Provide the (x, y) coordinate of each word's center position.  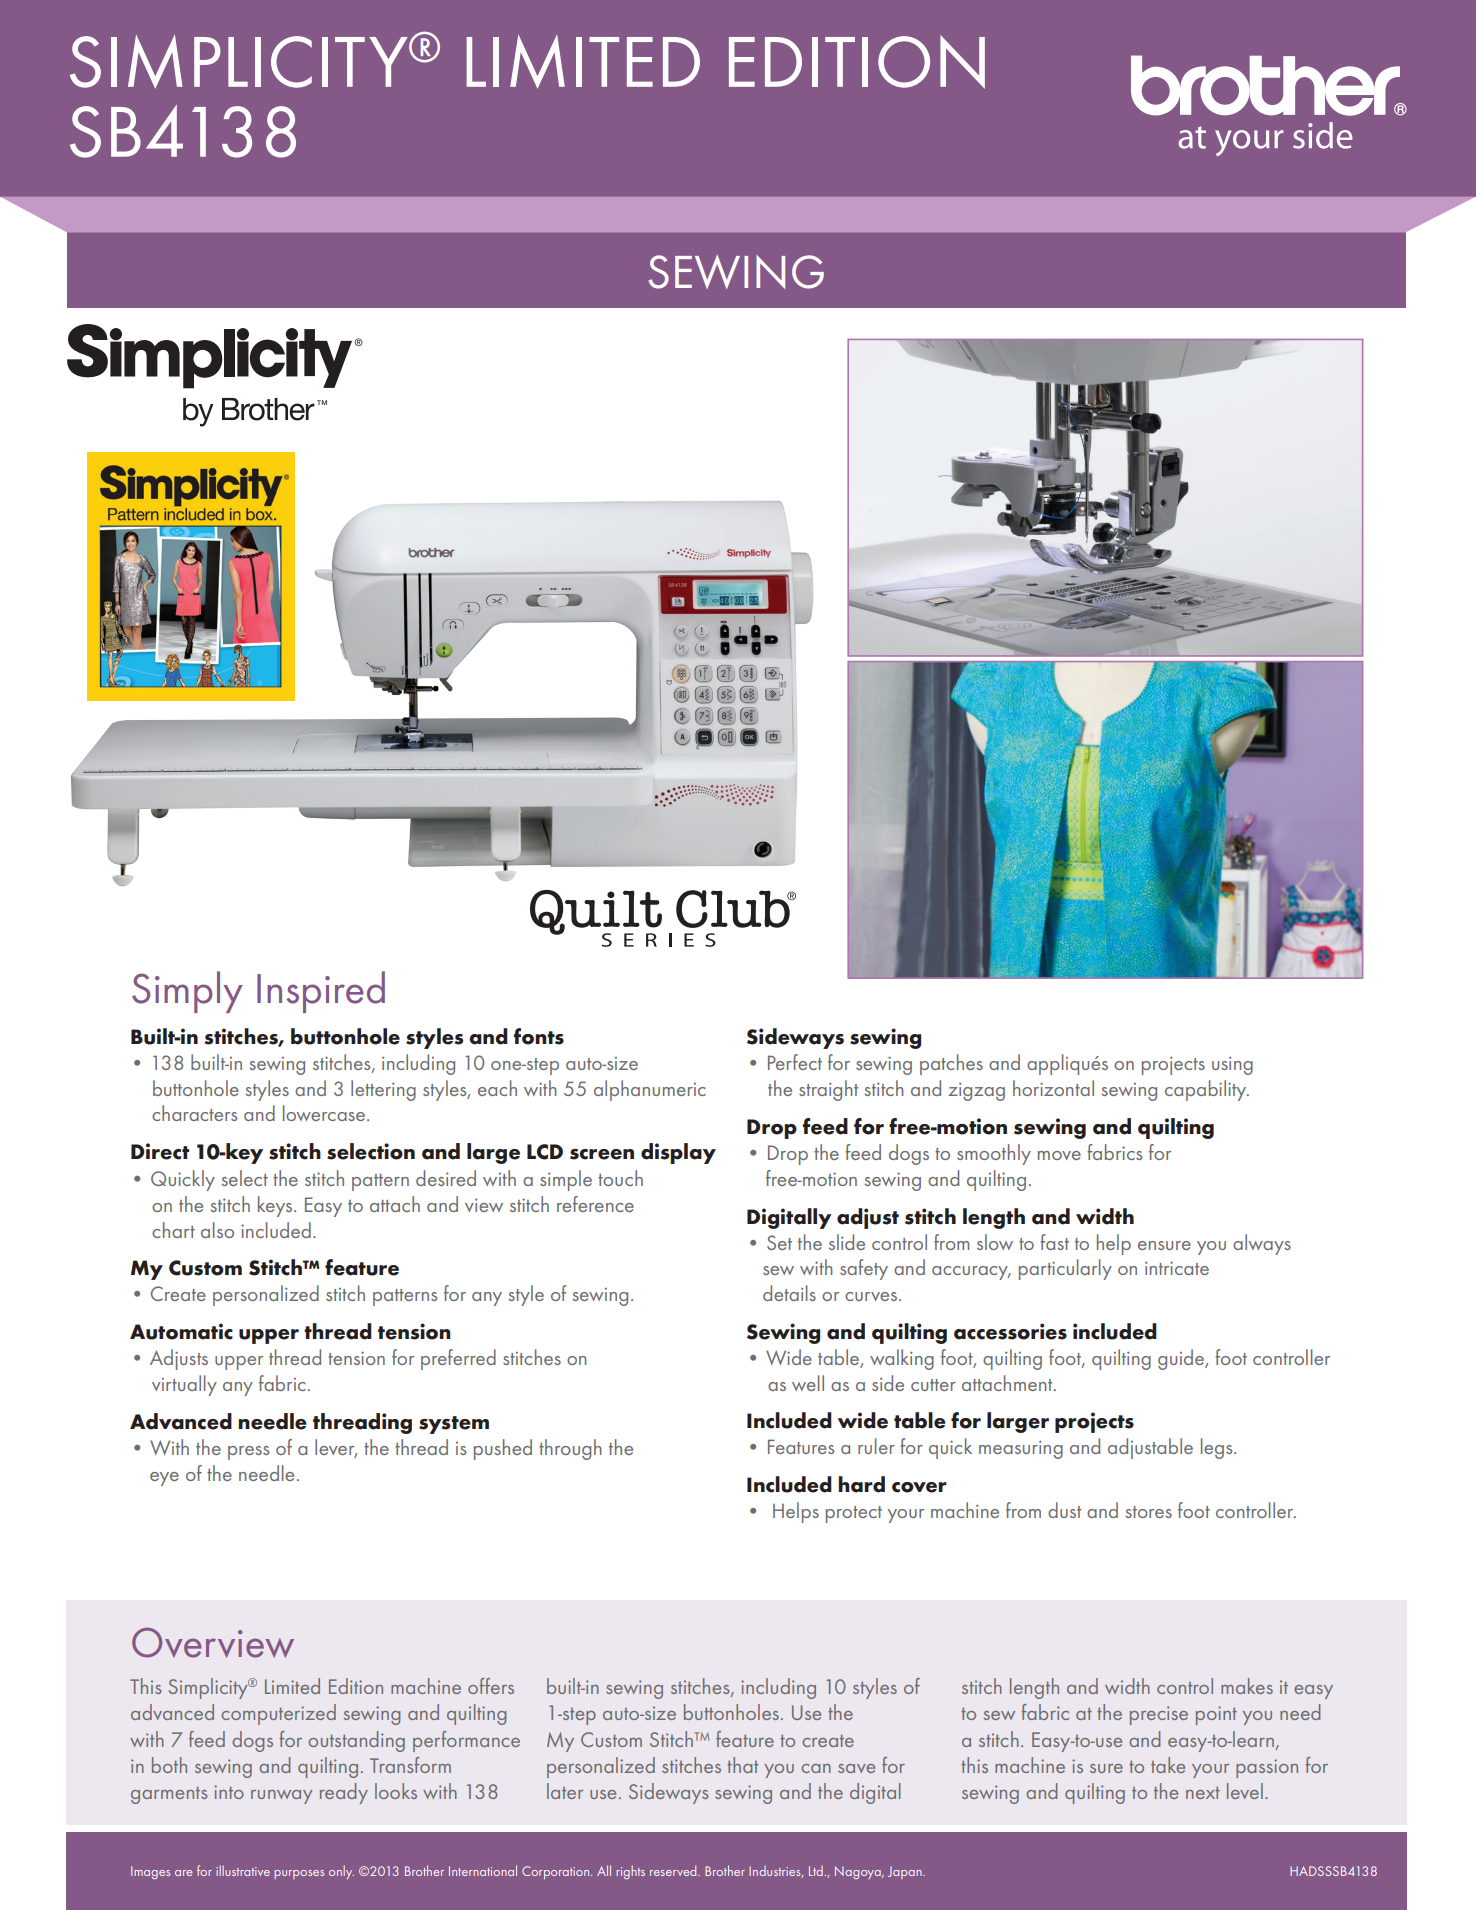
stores (1148, 1512)
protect (854, 1514)
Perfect (795, 1062)
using (1232, 1066)
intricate (1177, 1268)
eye (164, 1479)
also (217, 1230)
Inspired (321, 992)
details (789, 1293)
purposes (299, 1874)
